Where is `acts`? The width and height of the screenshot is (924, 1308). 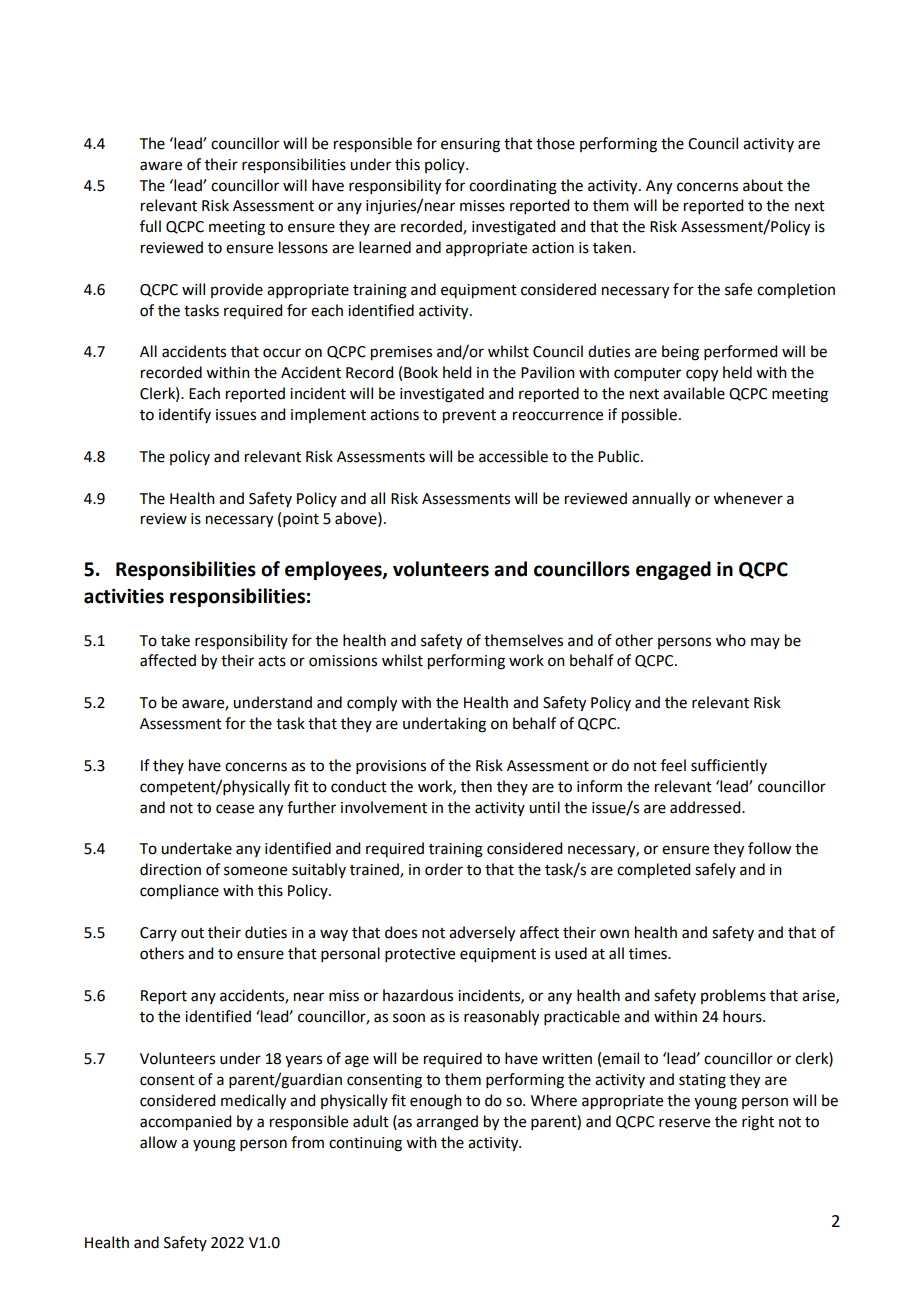
acts is located at coordinates (272, 661).
